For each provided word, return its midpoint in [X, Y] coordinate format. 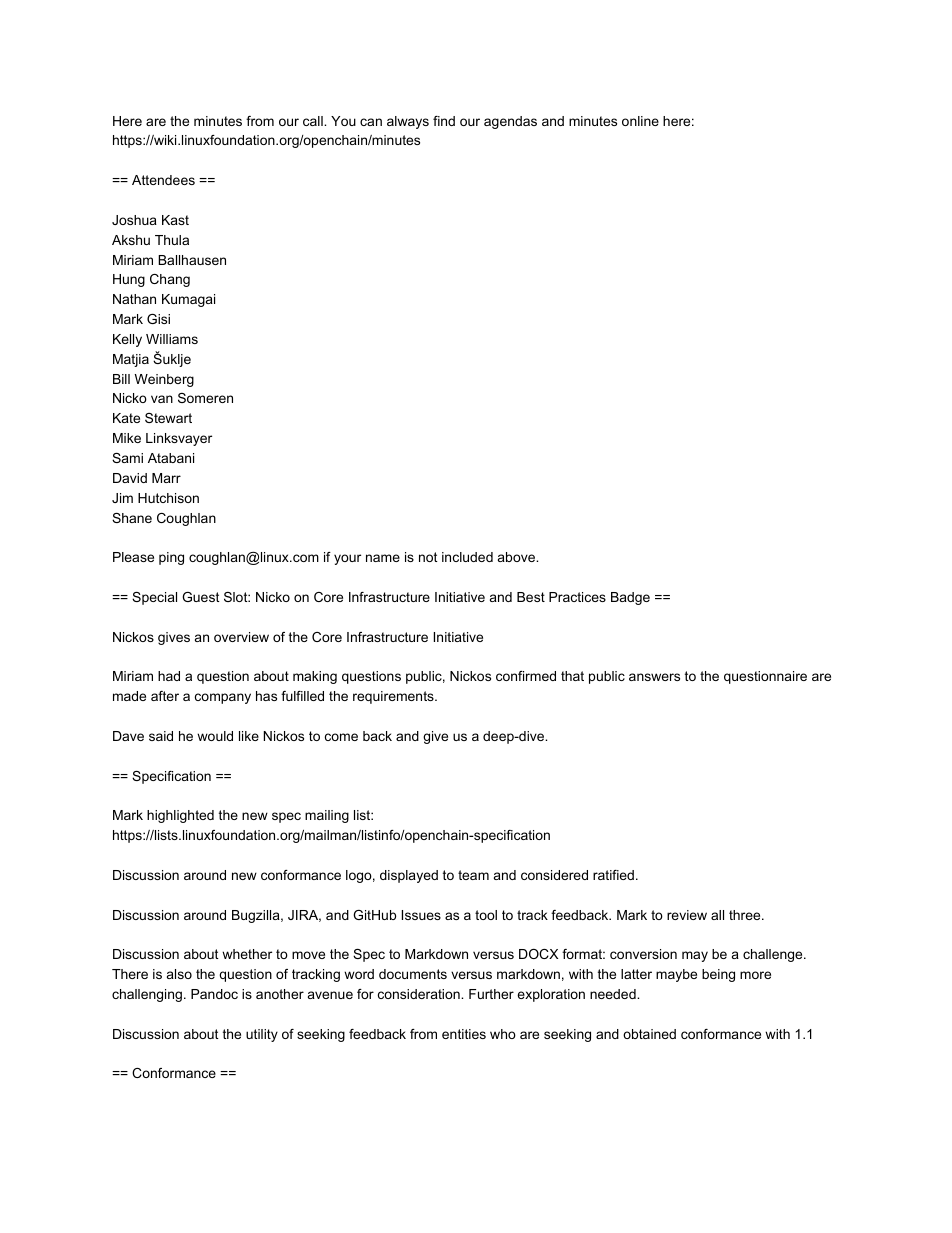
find [444, 121]
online [640, 121]
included [467, 557]
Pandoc [214, 994]
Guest [201, 597]
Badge [630, 598]
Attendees [163, 180]
